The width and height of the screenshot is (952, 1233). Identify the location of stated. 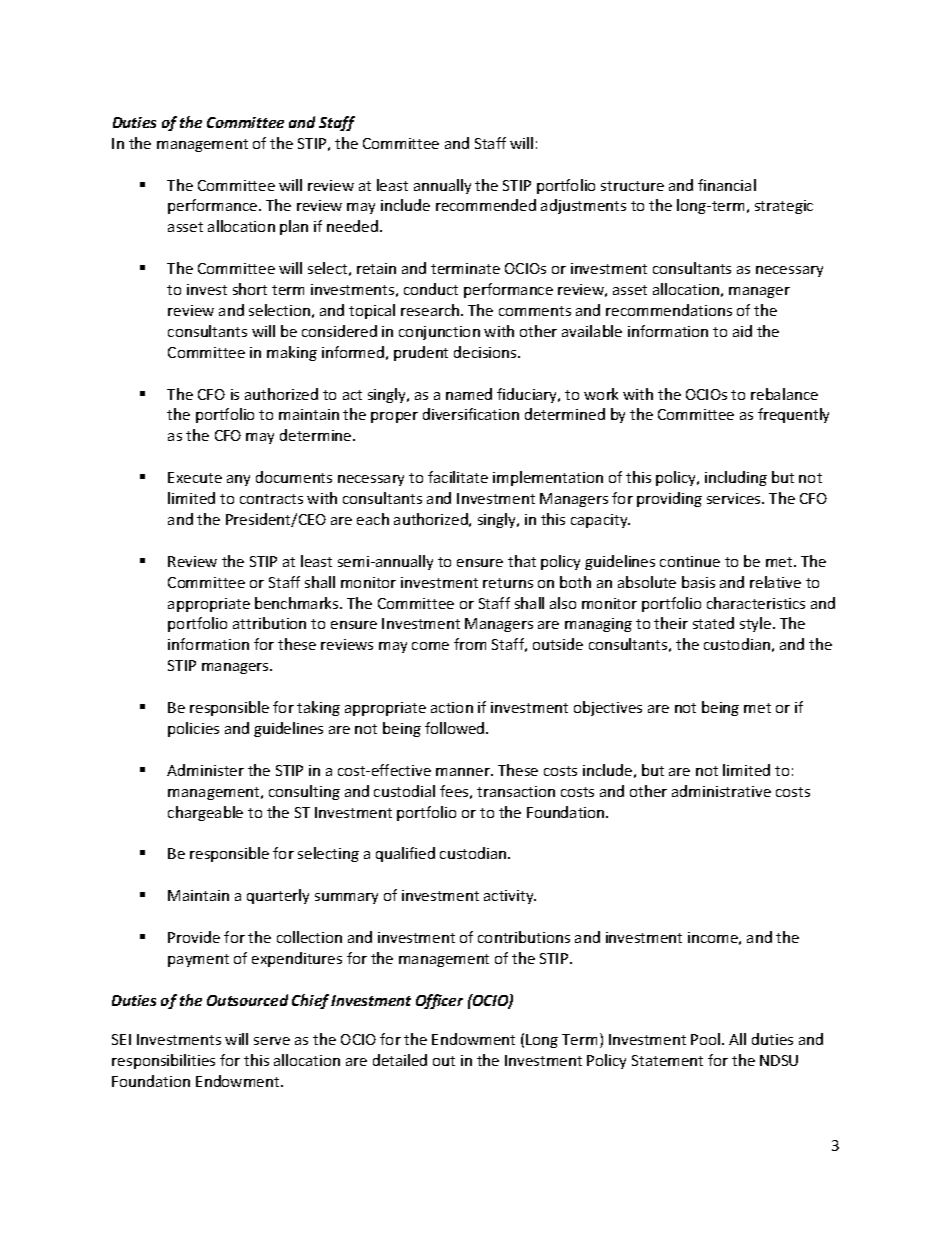
(713, 623).
